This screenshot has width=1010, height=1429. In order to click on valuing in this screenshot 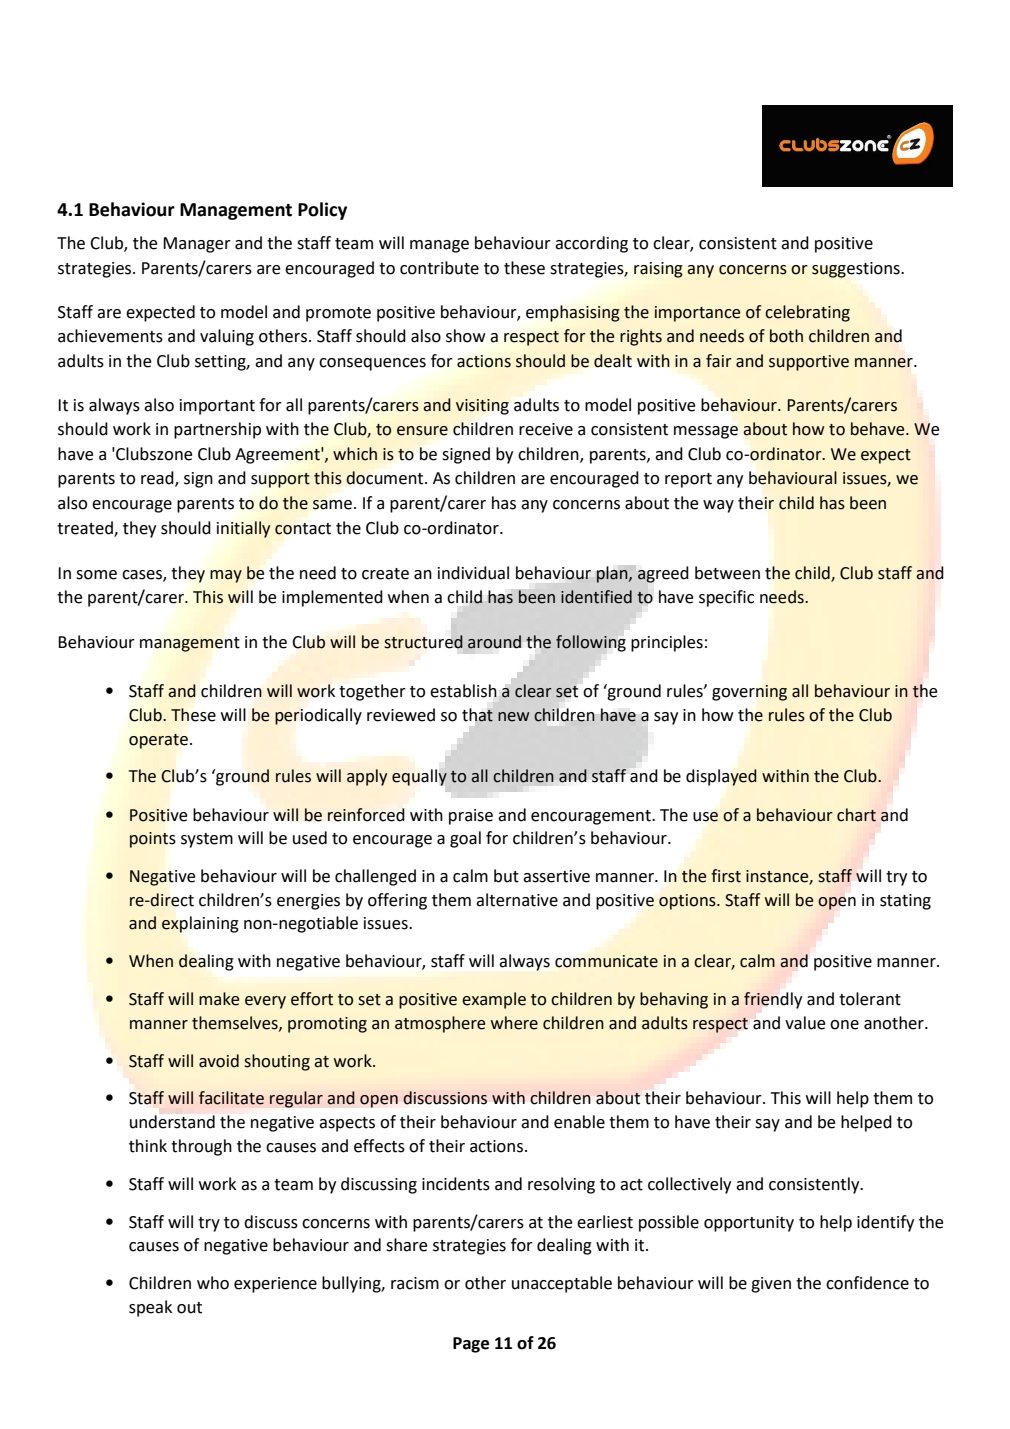, I will do `click(227, 337)`.
